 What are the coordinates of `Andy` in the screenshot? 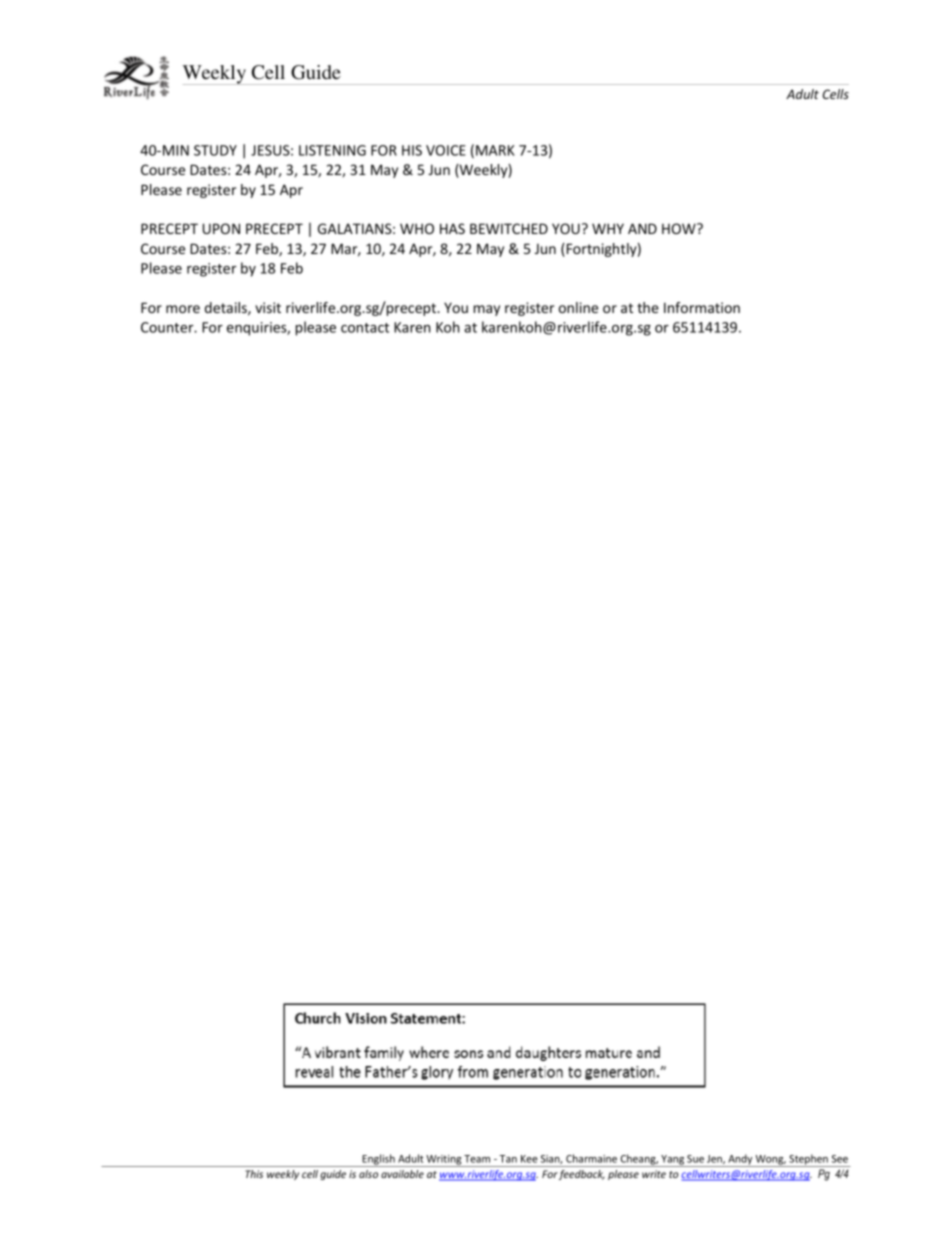 It's located at (740, 1160).
